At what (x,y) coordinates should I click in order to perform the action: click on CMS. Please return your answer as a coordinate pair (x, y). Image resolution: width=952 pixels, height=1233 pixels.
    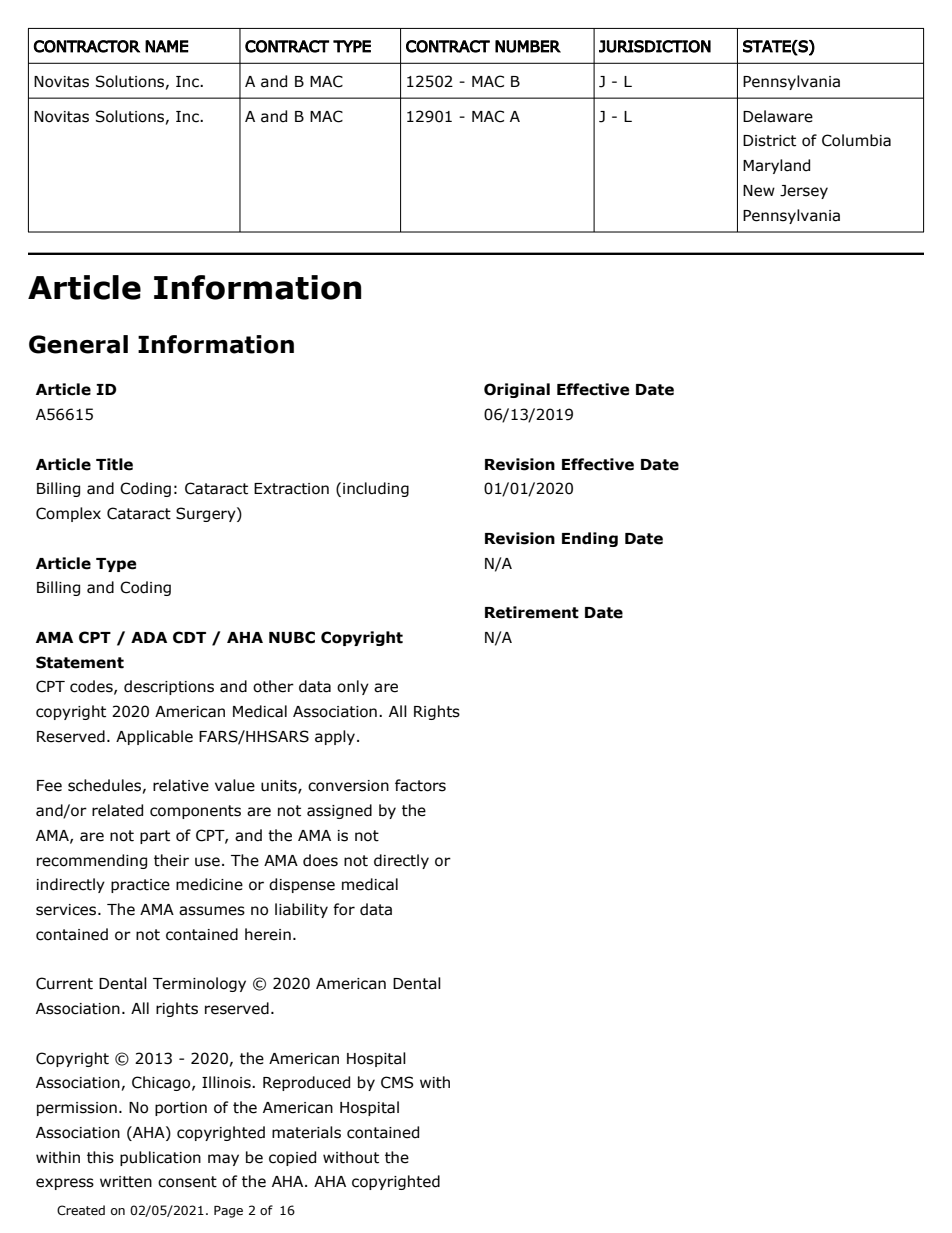
    Looking at the image, I should click on (397, 1082).
